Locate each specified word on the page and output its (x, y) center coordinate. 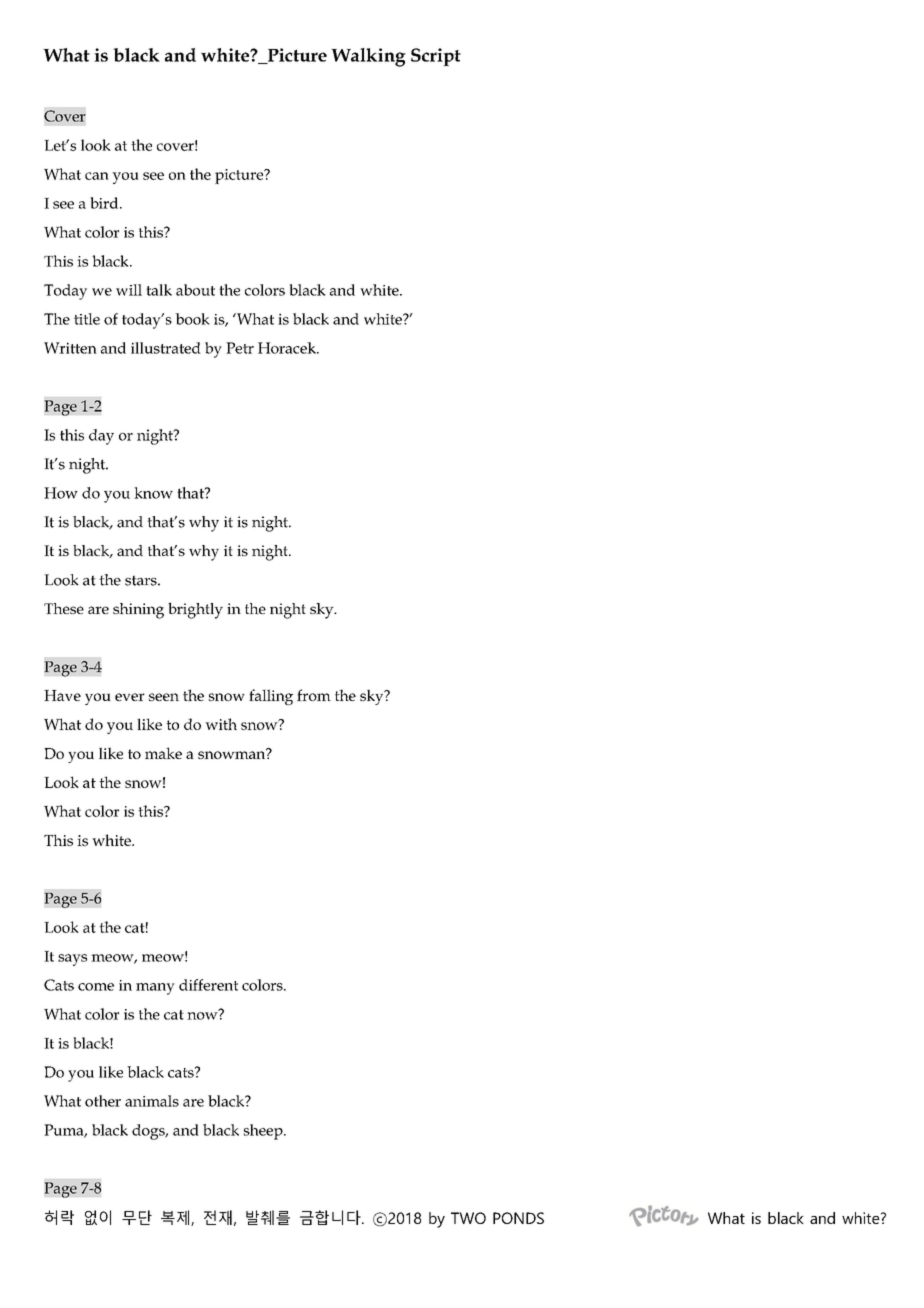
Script (436, 57)
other (103, 1101)
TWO (468, 1218)
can (97, 176)
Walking (368, 57)
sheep (264, 1132)
